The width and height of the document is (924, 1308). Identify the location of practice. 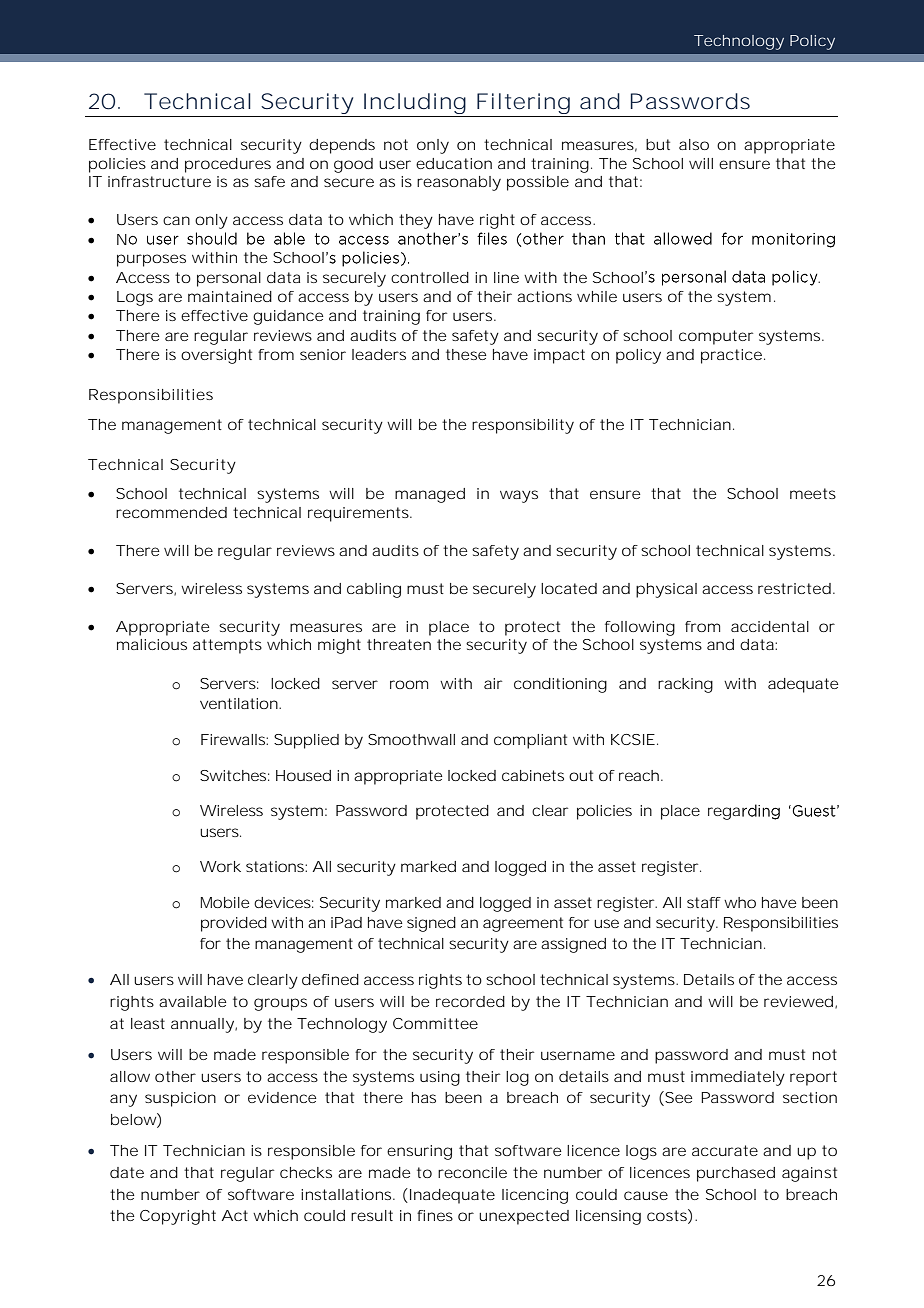
(731, 356).
